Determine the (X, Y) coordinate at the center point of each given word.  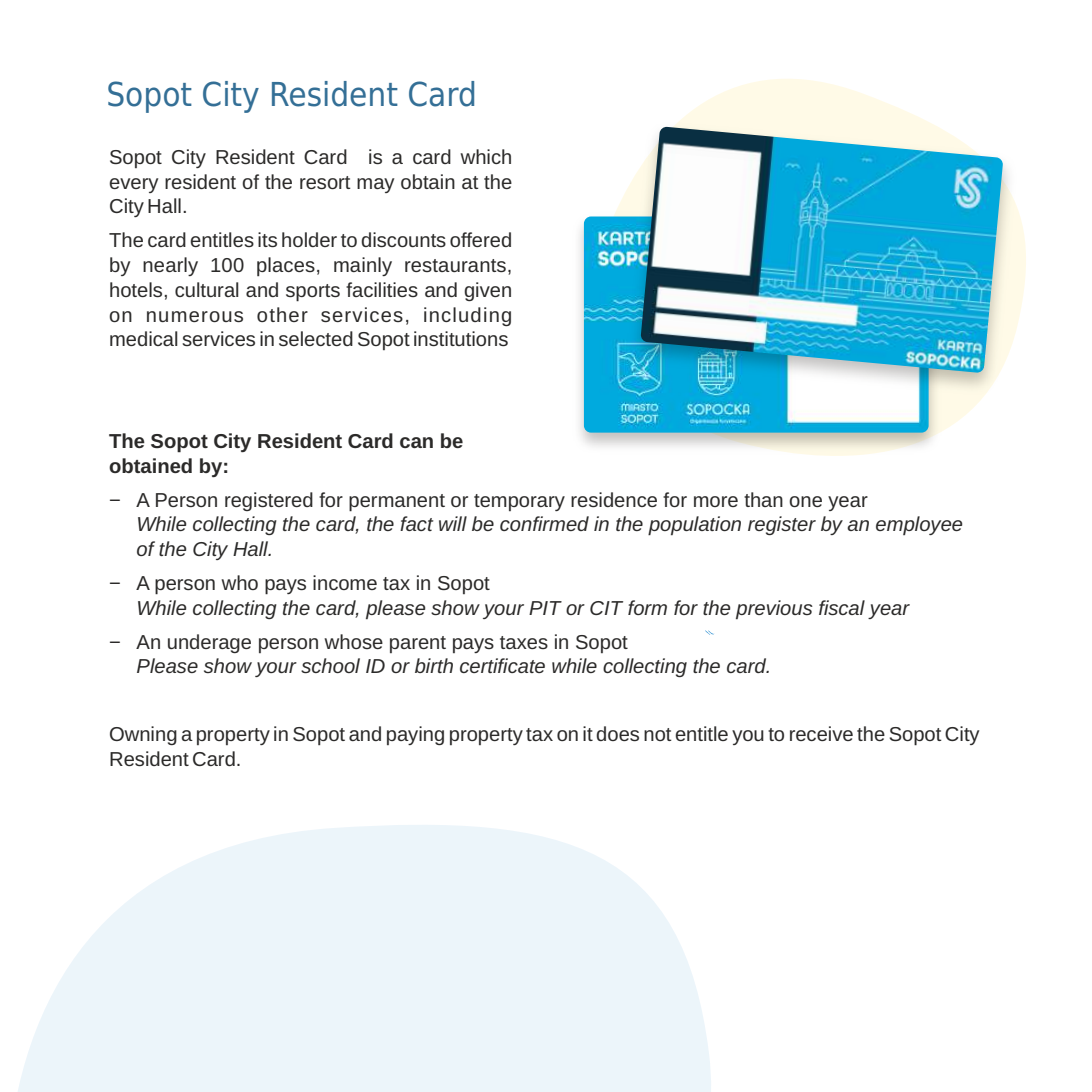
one (805, 501)
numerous (195, 316)
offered (480, 239)
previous (774, 609)
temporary (519, 502)
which (485, 156)
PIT (545, 608)
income (345, 582)
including (467, 316)
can (416, 442)
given (487, 291)
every (133, 185)
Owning (143, 735)
